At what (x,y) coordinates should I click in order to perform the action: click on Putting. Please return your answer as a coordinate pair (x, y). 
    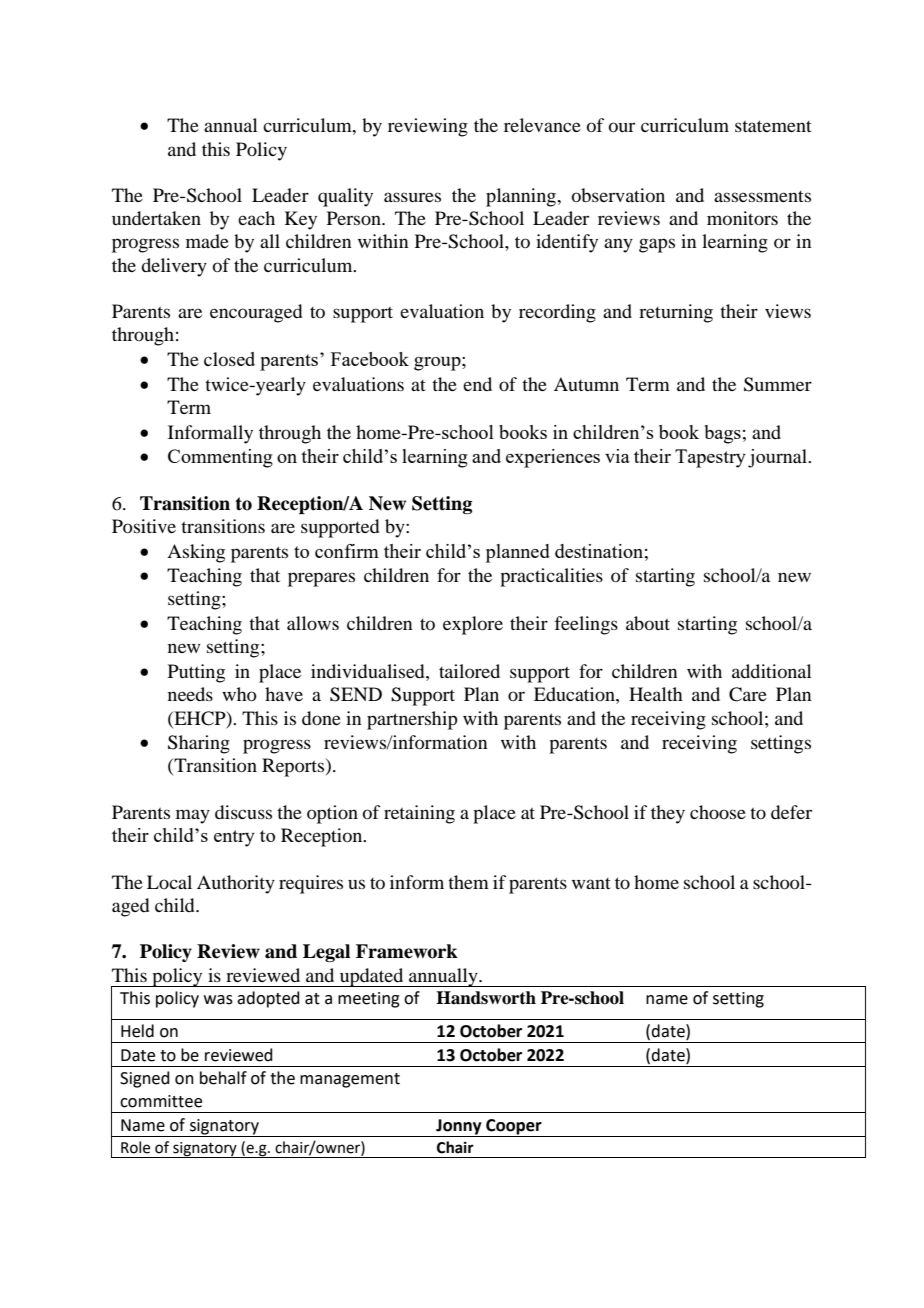
    Looking at the image, I should click on (196, 673).
